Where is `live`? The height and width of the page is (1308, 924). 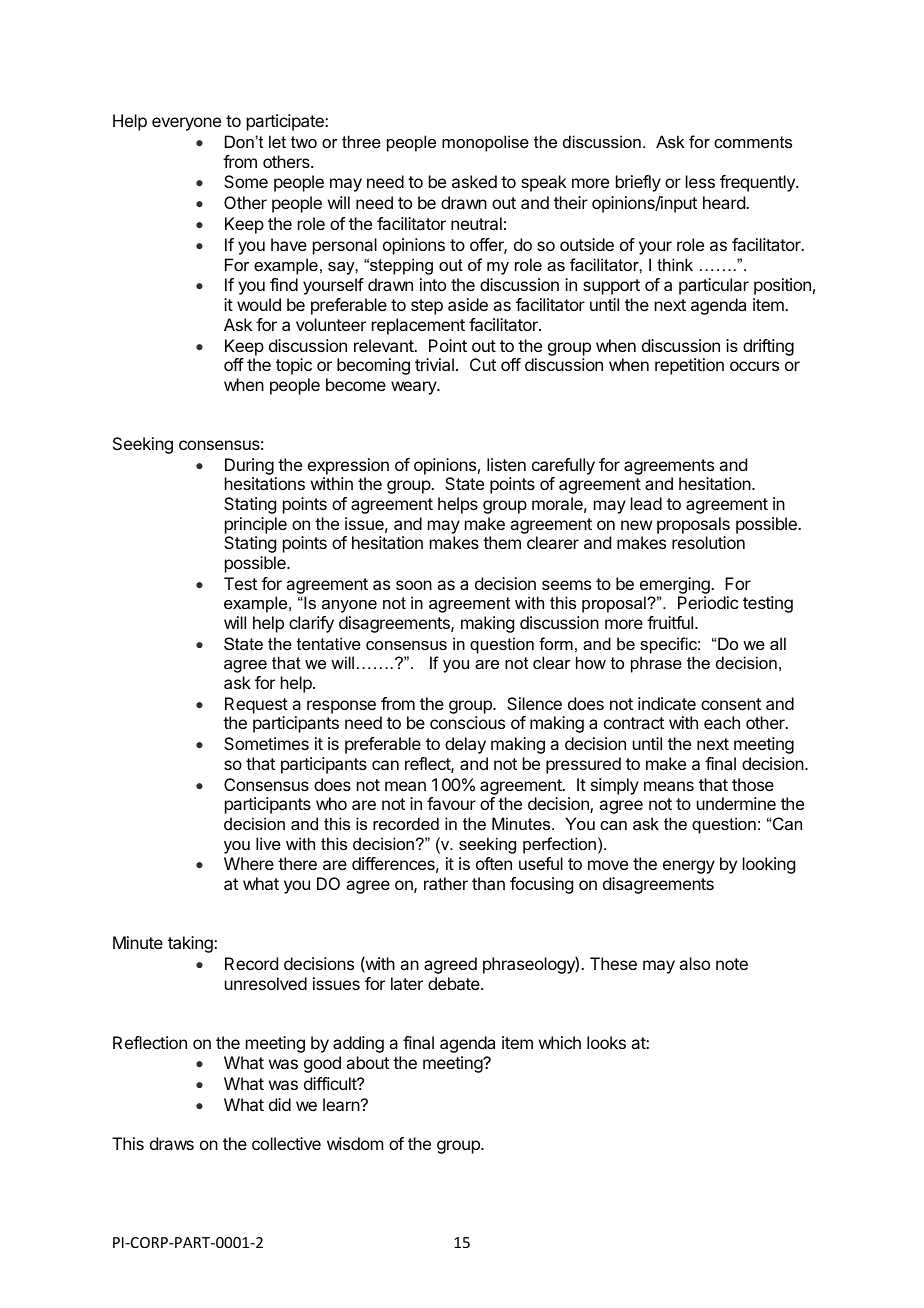 live is located at coordinates (268, 843).
